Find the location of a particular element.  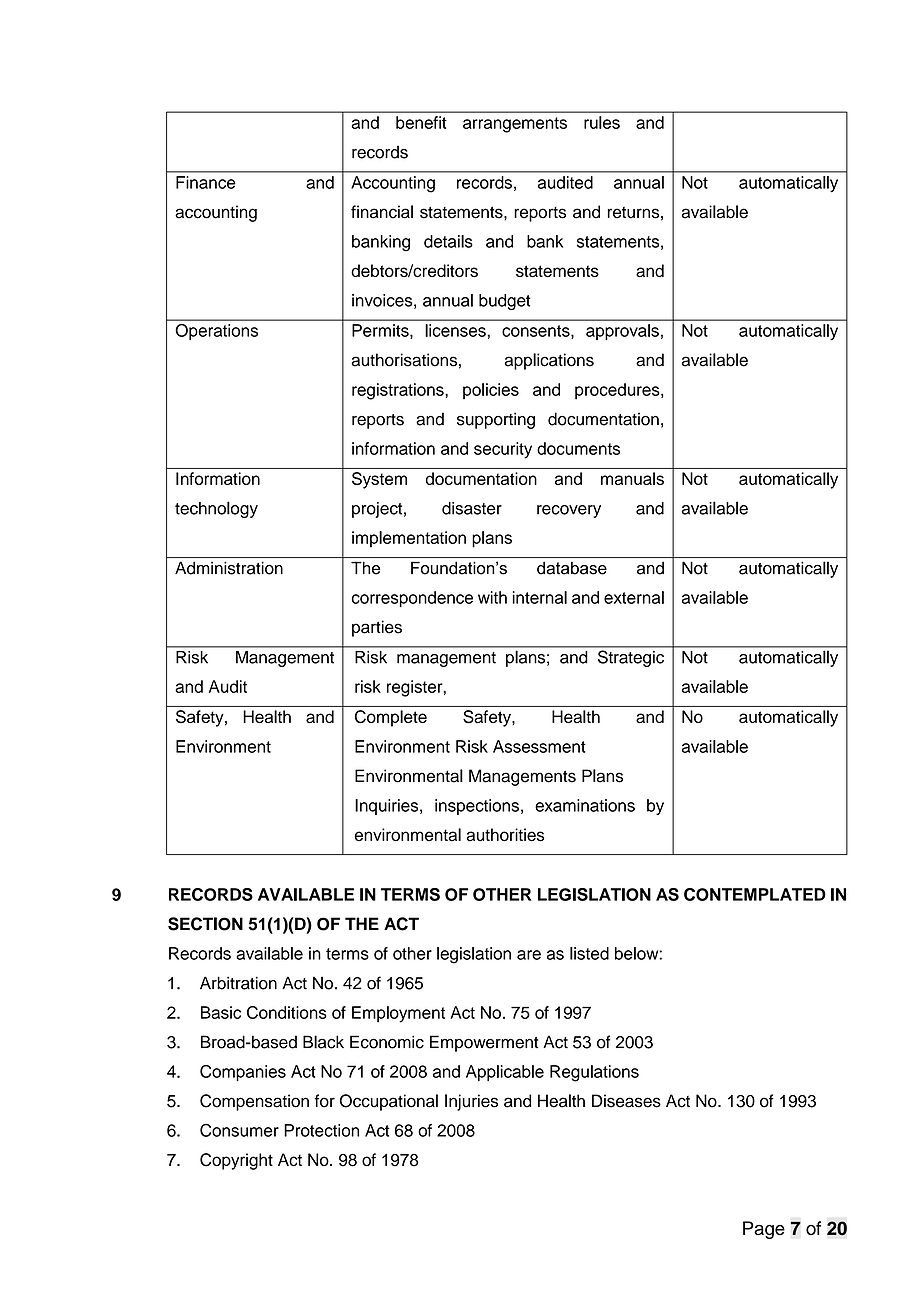

with is located at coordinates (492, 597).
